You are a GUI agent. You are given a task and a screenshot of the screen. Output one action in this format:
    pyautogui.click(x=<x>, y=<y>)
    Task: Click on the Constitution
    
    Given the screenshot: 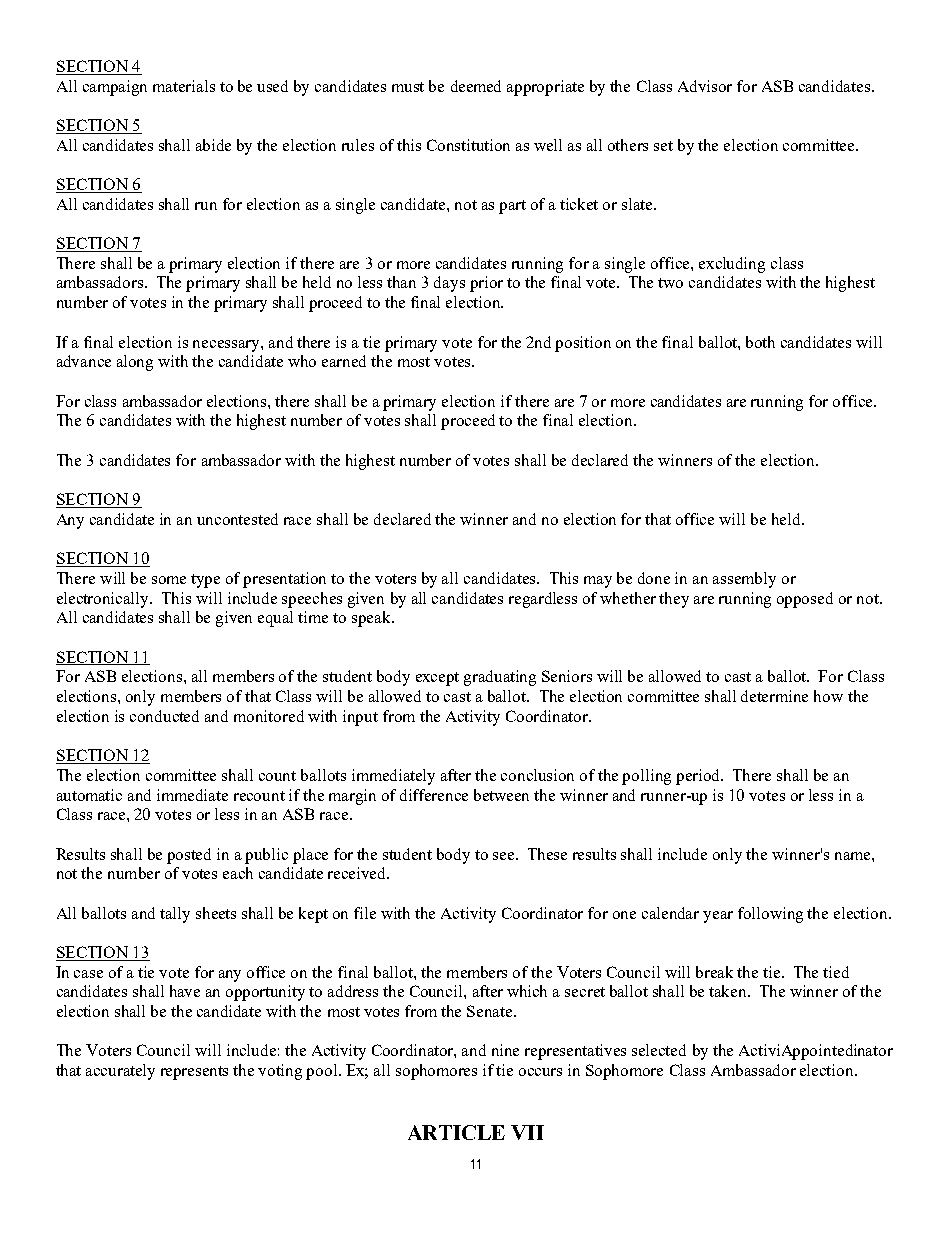 What is the action you would take?
    pyautogui.click(x=468, y=145)
